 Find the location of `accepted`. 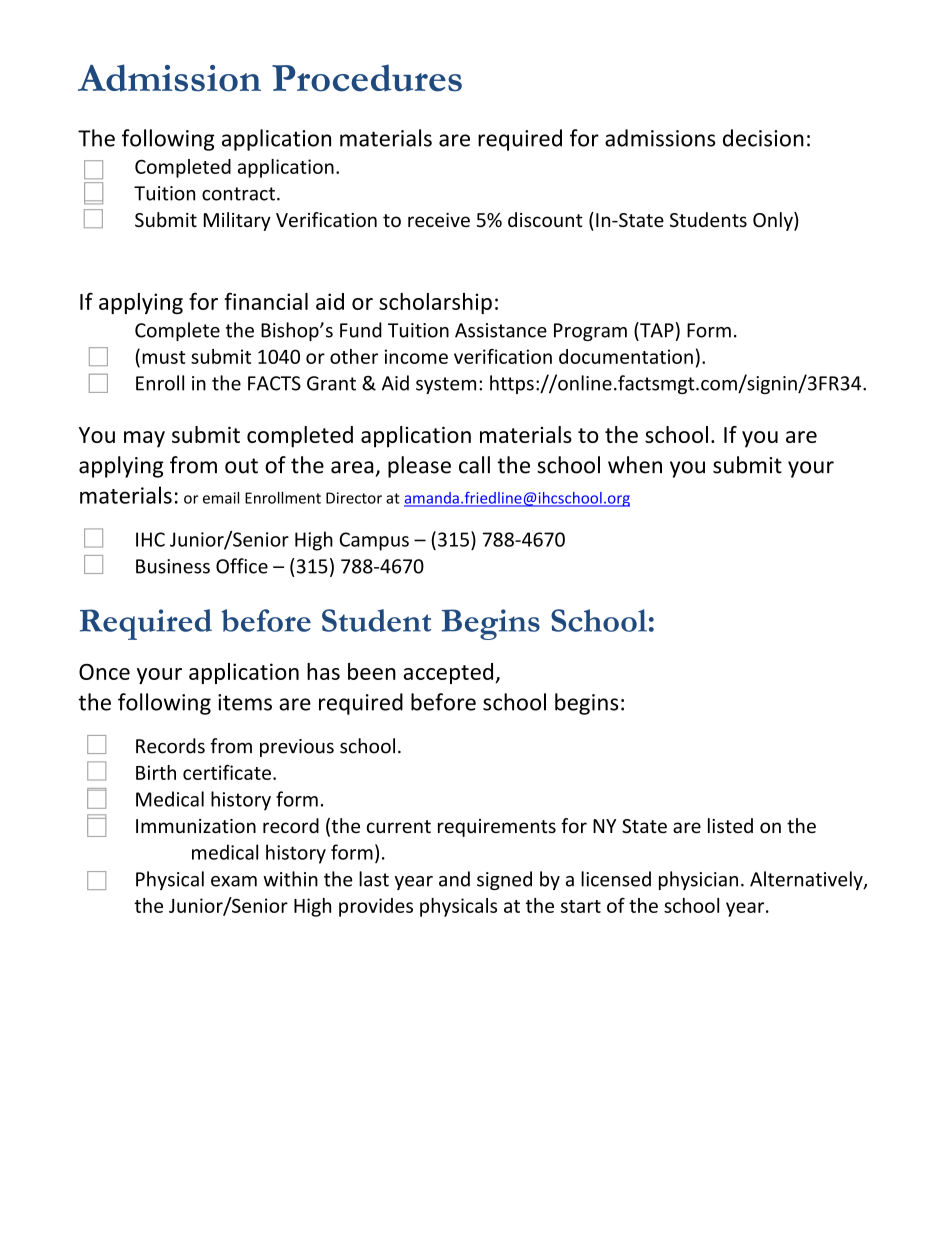

accepted is located at coordinates (449, 673).
